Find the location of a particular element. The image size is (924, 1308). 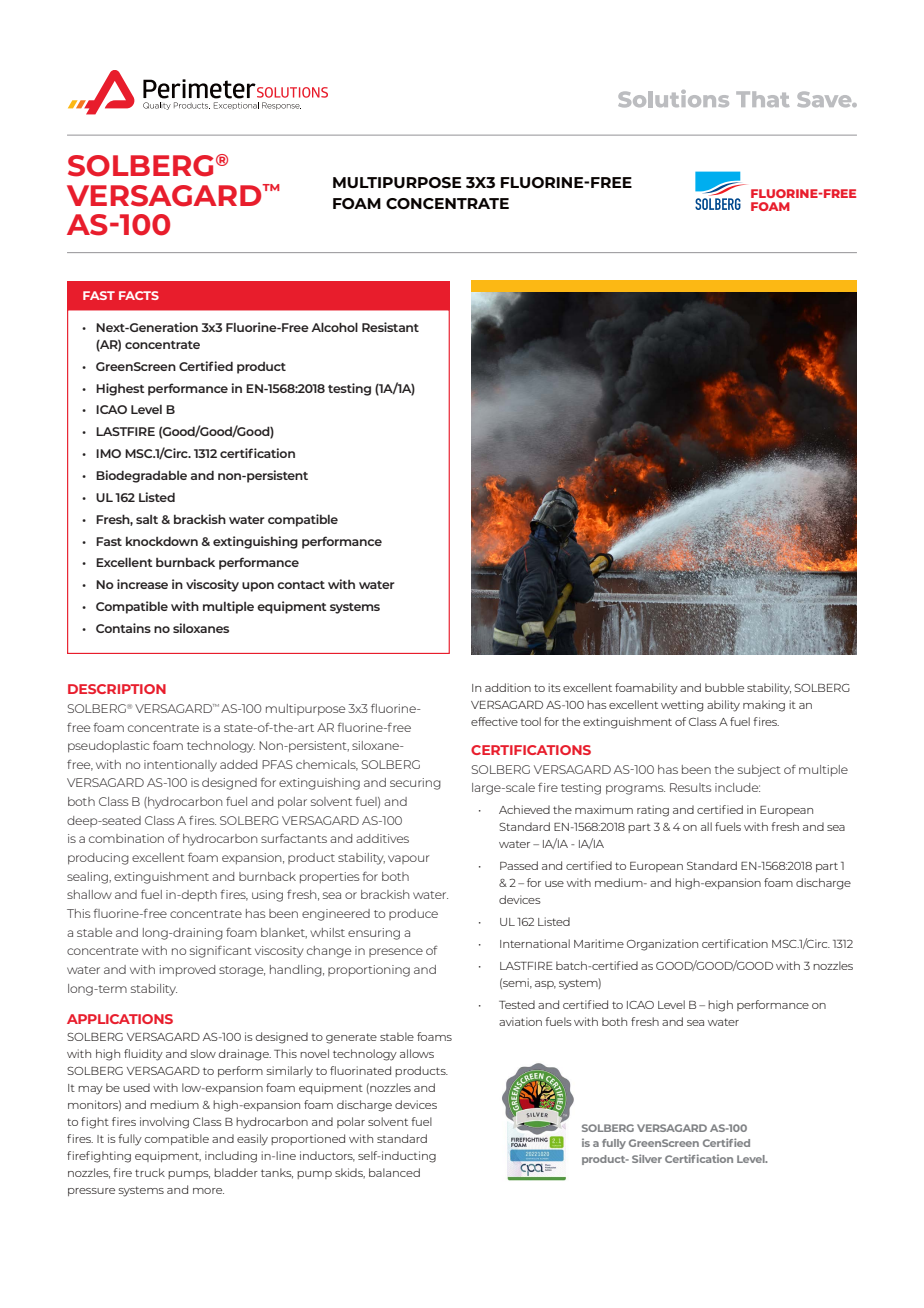

intentionally is located at coordinates (180, 766).
